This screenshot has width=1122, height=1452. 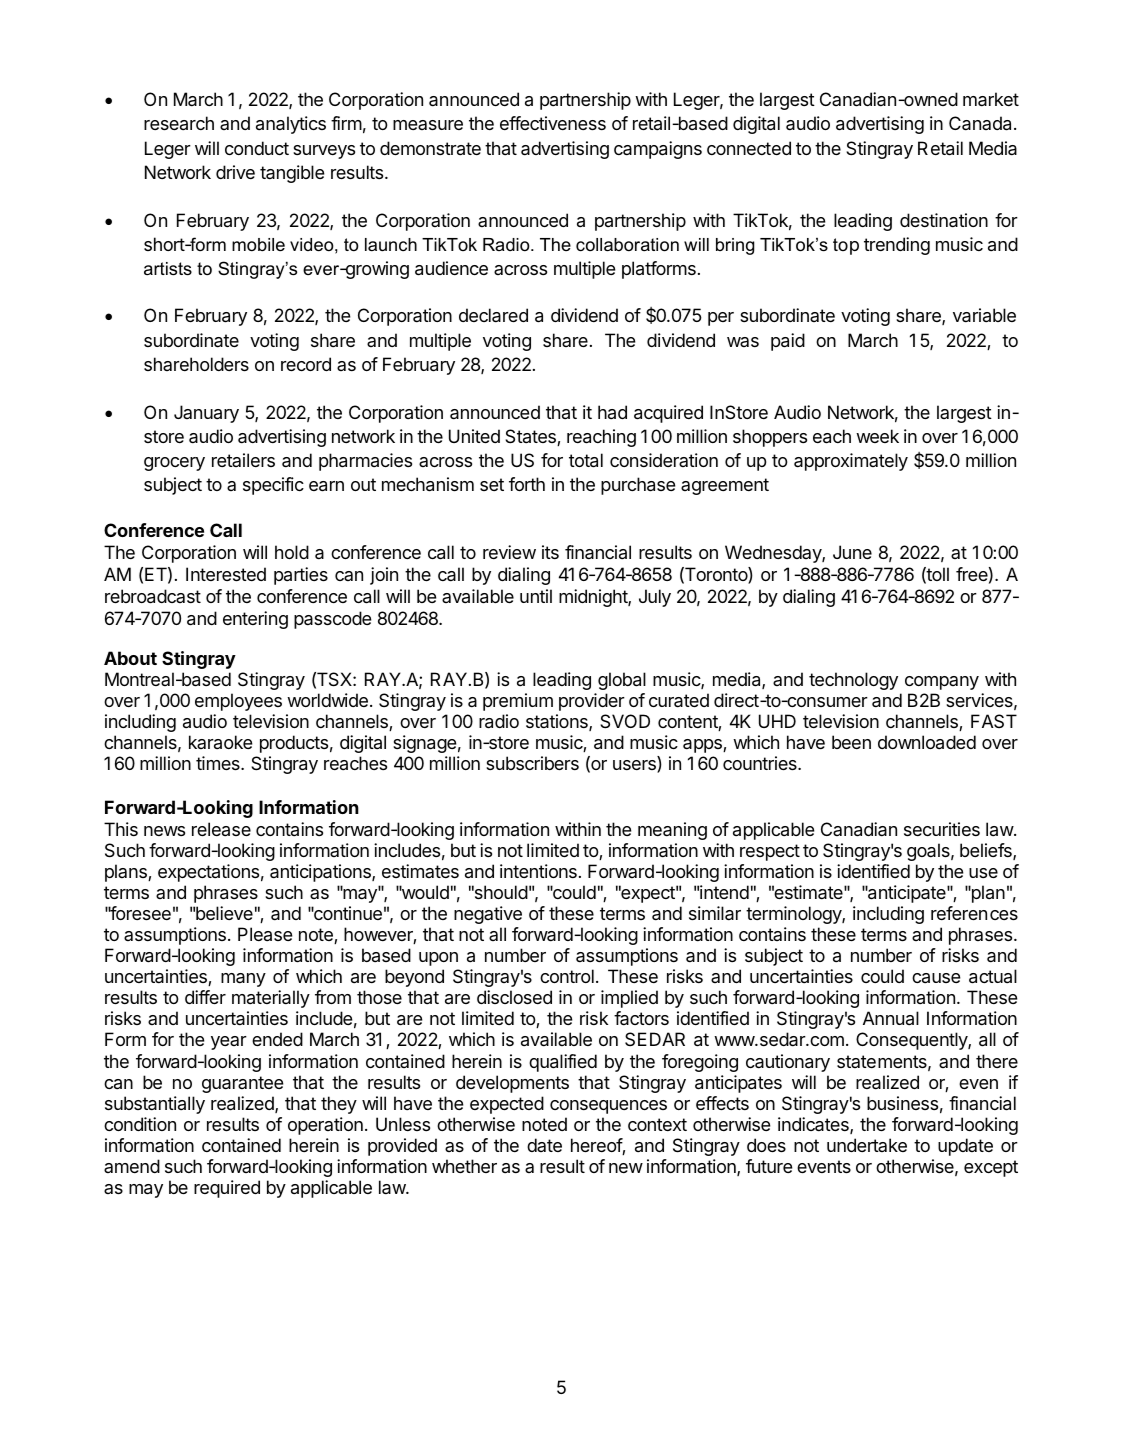 I want to click on required, so click(x=227, y=1189).
